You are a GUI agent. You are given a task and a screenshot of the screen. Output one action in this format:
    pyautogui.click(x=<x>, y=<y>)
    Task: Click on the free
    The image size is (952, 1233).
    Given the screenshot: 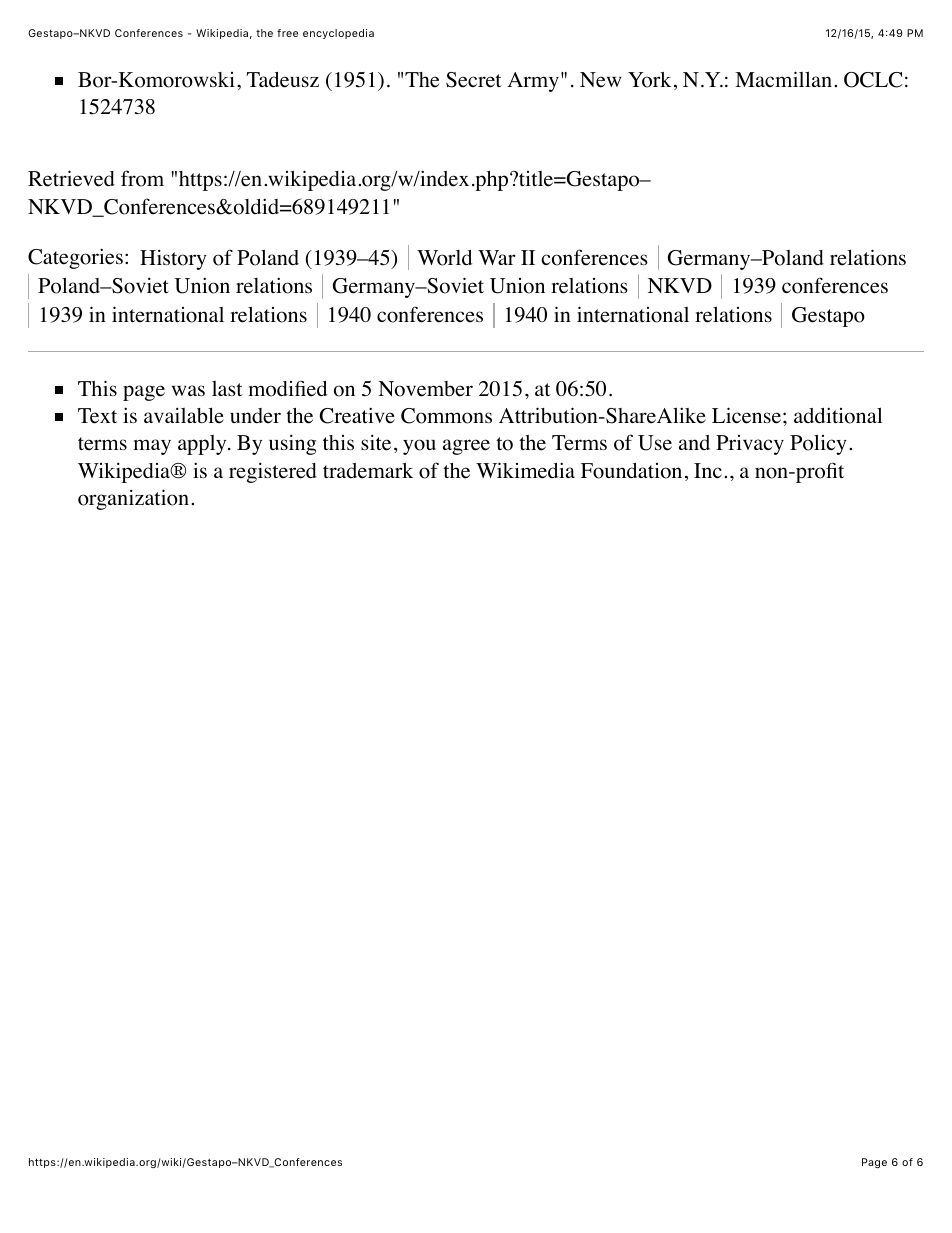 What is the action you would take?
    pyautogui.click(x=287, y=33)
